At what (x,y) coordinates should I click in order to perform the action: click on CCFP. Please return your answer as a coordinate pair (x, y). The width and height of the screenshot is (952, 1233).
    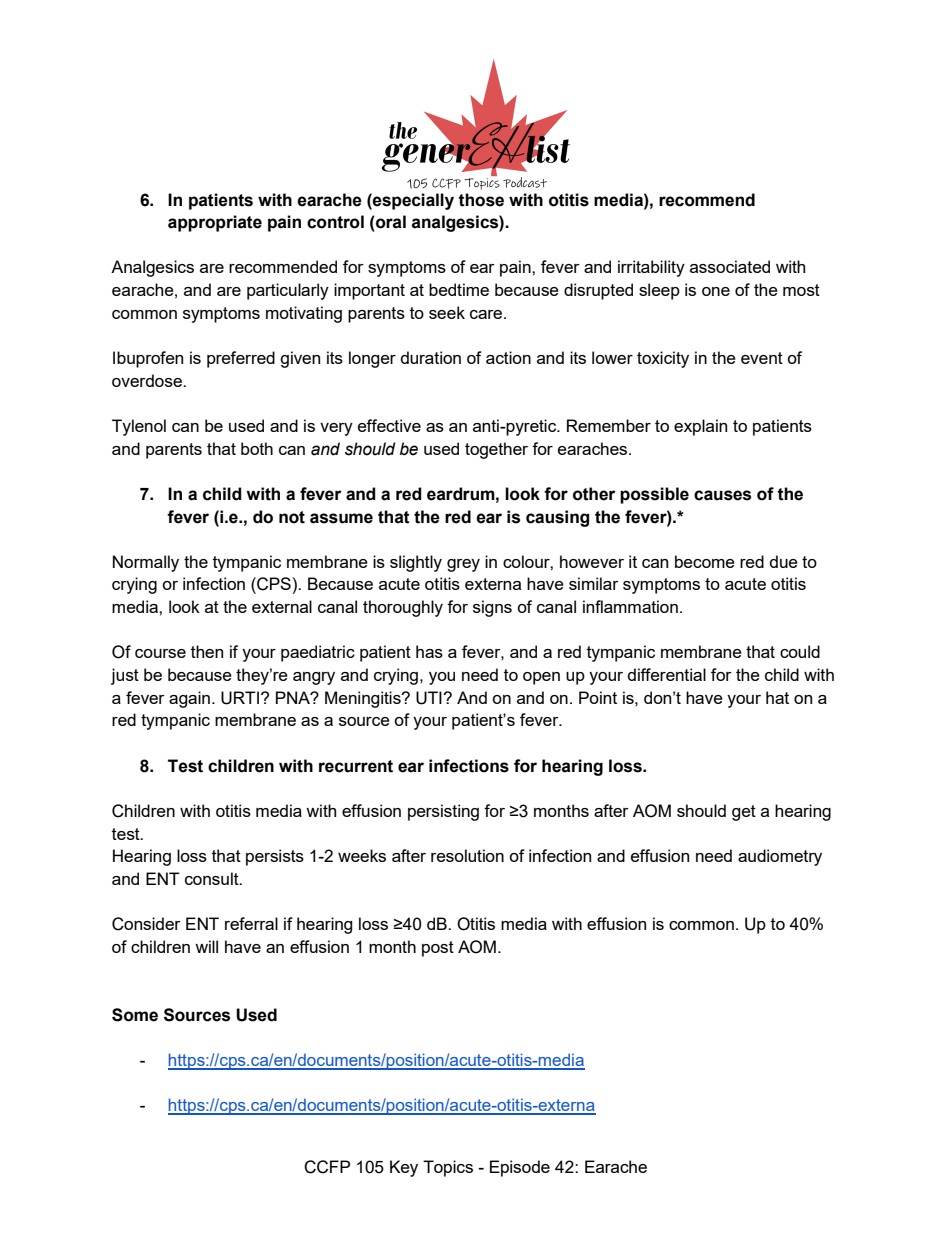
    Looking at the image, I should click on (327, 1167).
